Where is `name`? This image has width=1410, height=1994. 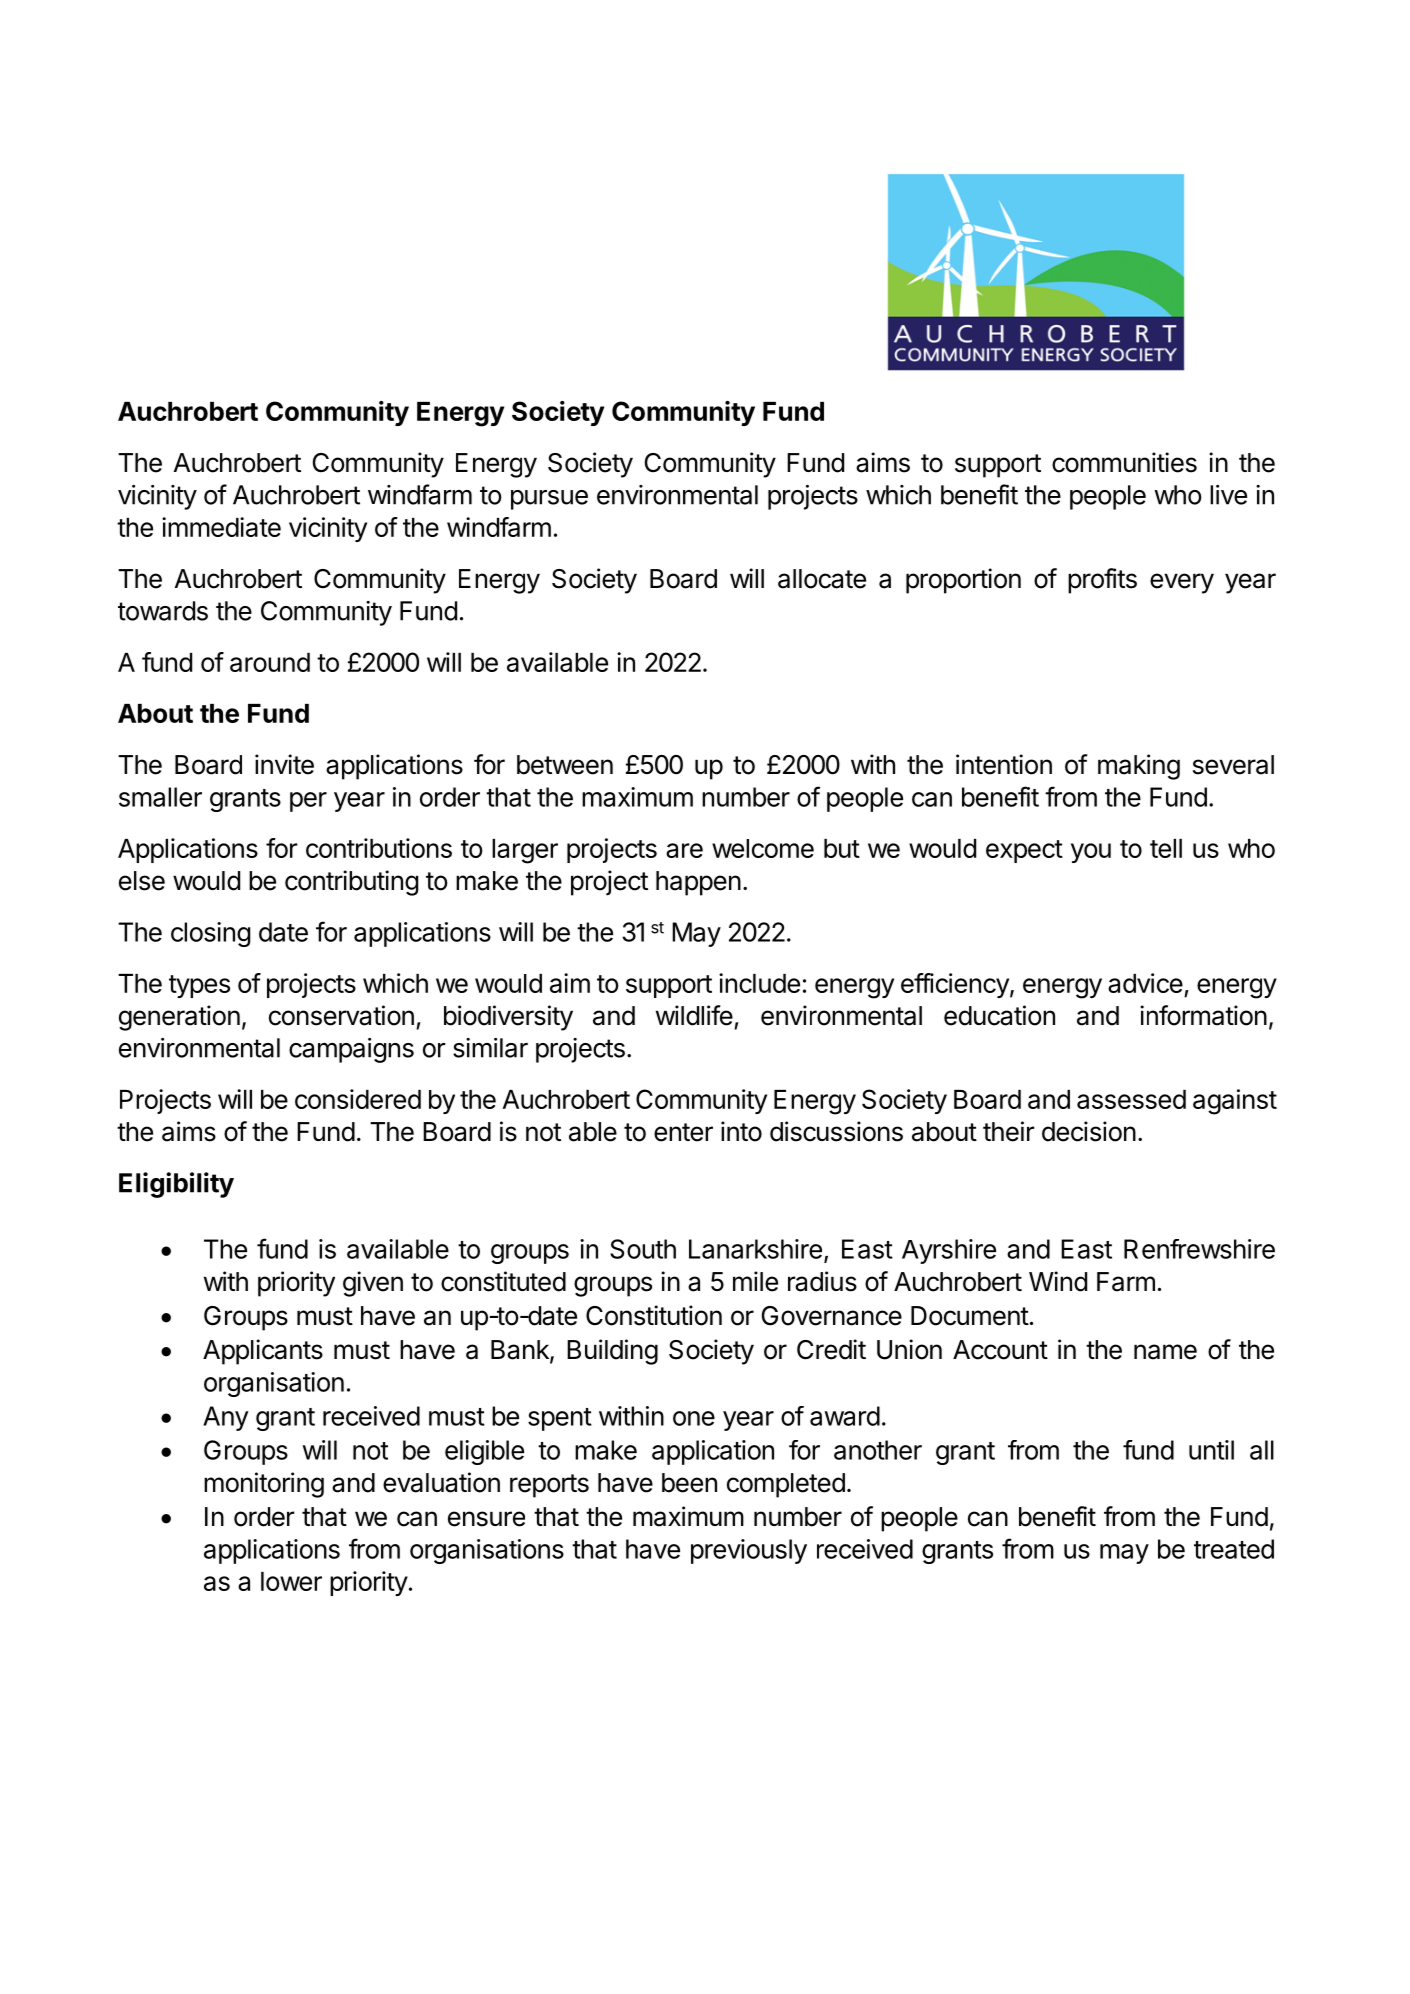 name is located at coordinates (1165, 1352).
